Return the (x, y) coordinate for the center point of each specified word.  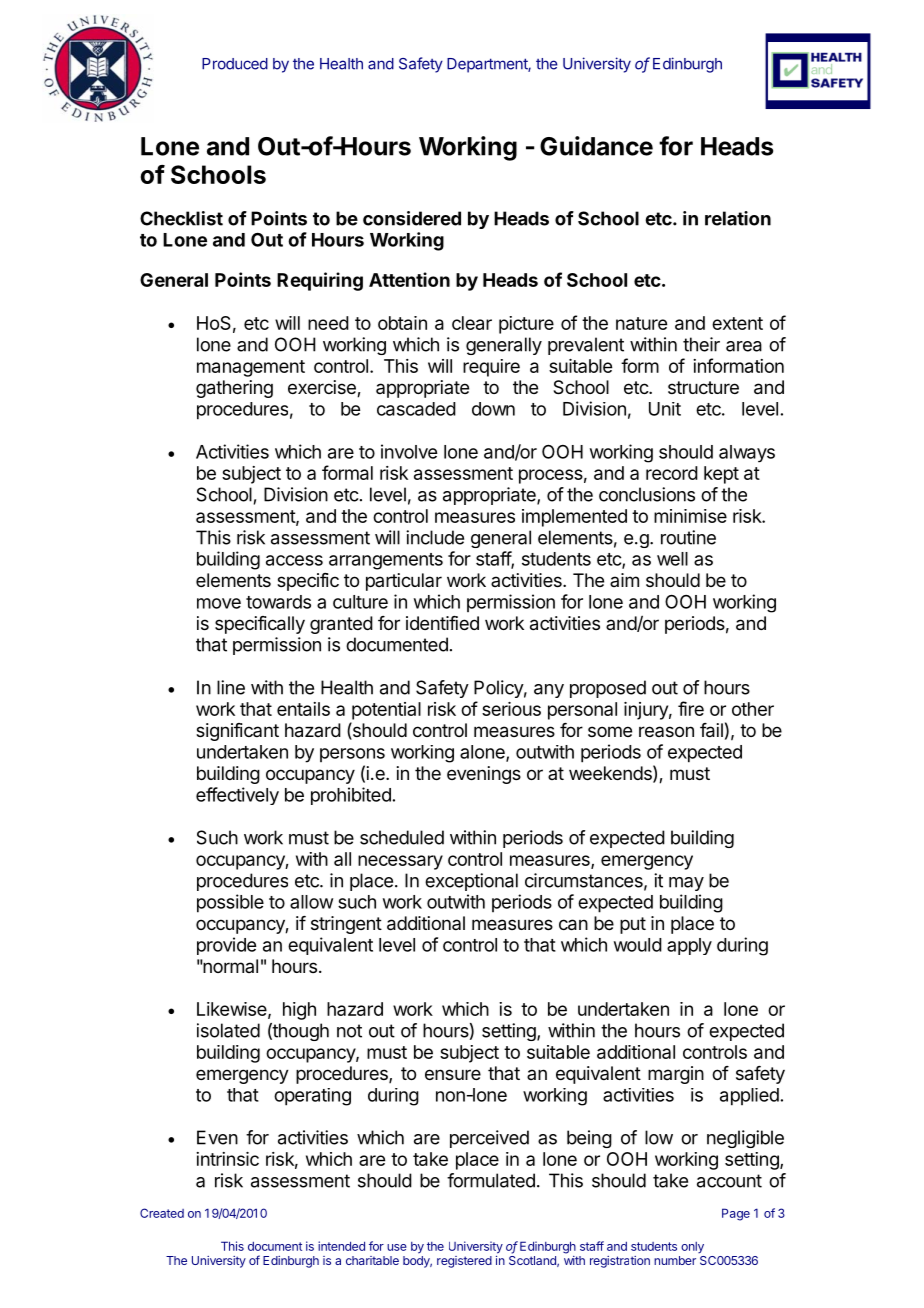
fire (691, 708)
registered (464, 1262)
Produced (235, 64)
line (231, 687)
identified (442, 623)
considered (412, 218)
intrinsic (227, 1159)
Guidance (596, 146)
